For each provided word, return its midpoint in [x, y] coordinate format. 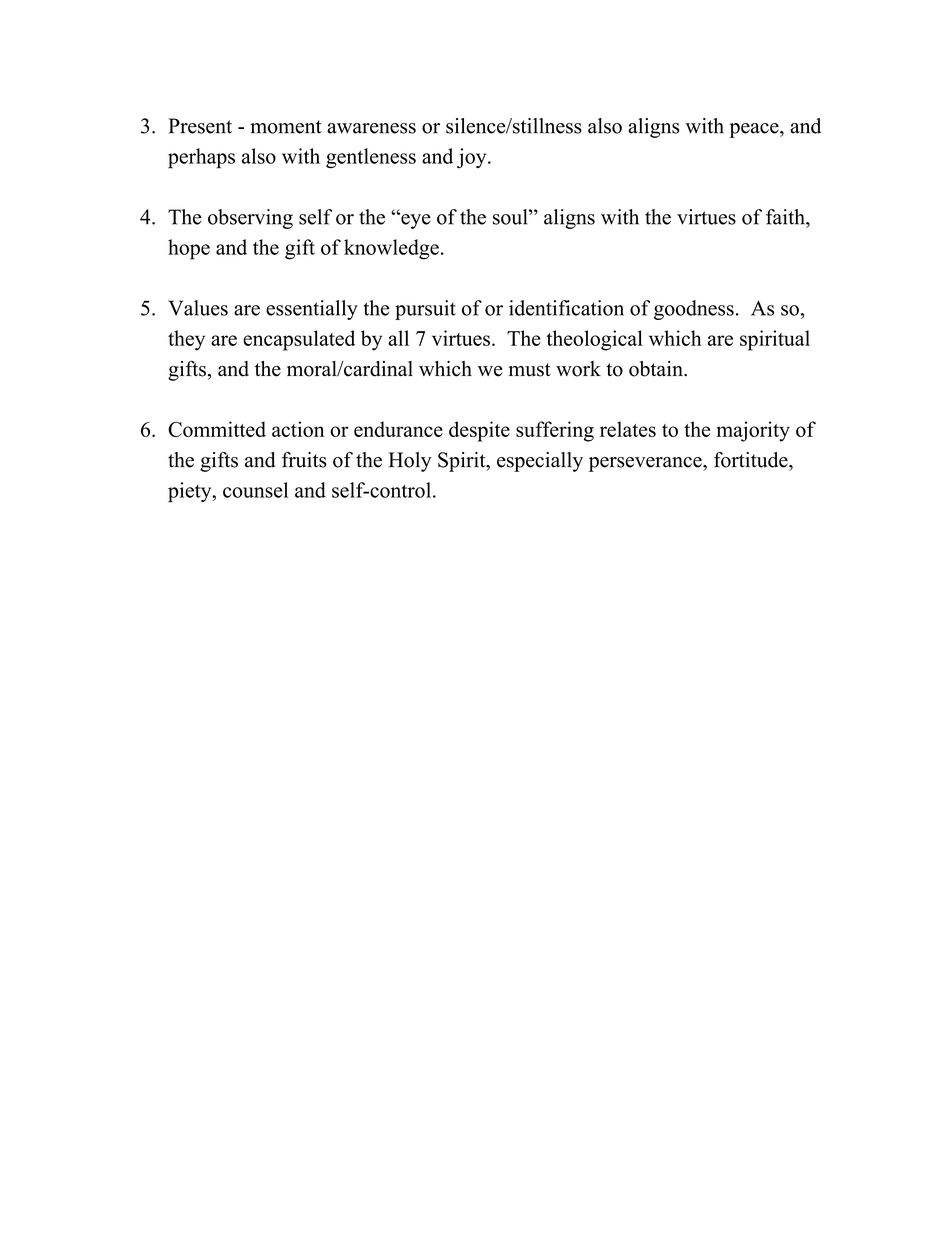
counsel [255, 490]
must [530, 370]
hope [189, 249]
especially [540, 462]
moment [286, 127]
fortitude [752, 460]
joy [473, 158]
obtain [657, 369]
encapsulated [299, 340]
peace [755, 130]
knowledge [391, 249]
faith [786, 217]
